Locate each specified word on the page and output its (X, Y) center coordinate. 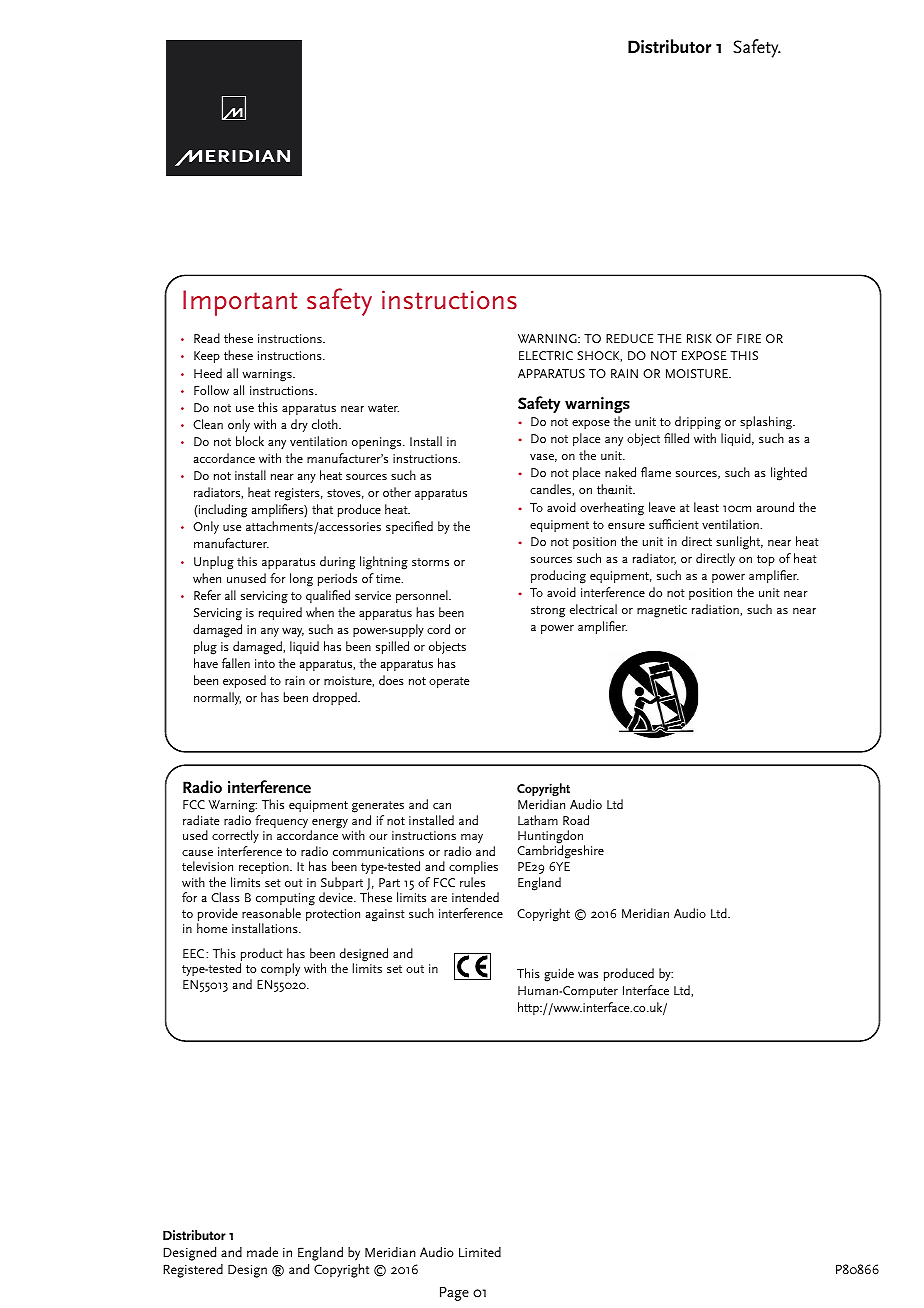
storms (430, 562)
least (706, 507)
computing (285, 899)
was (588, 975)
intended (475, 897)
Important (240, 303)
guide (559, 975)
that (322, 509)
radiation (716, 610)
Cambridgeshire (560, 852)
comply (280, 969)
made (262, 1252)
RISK (699, 338)
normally (217, 698)
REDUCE (629, 338)
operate (449, 682)
